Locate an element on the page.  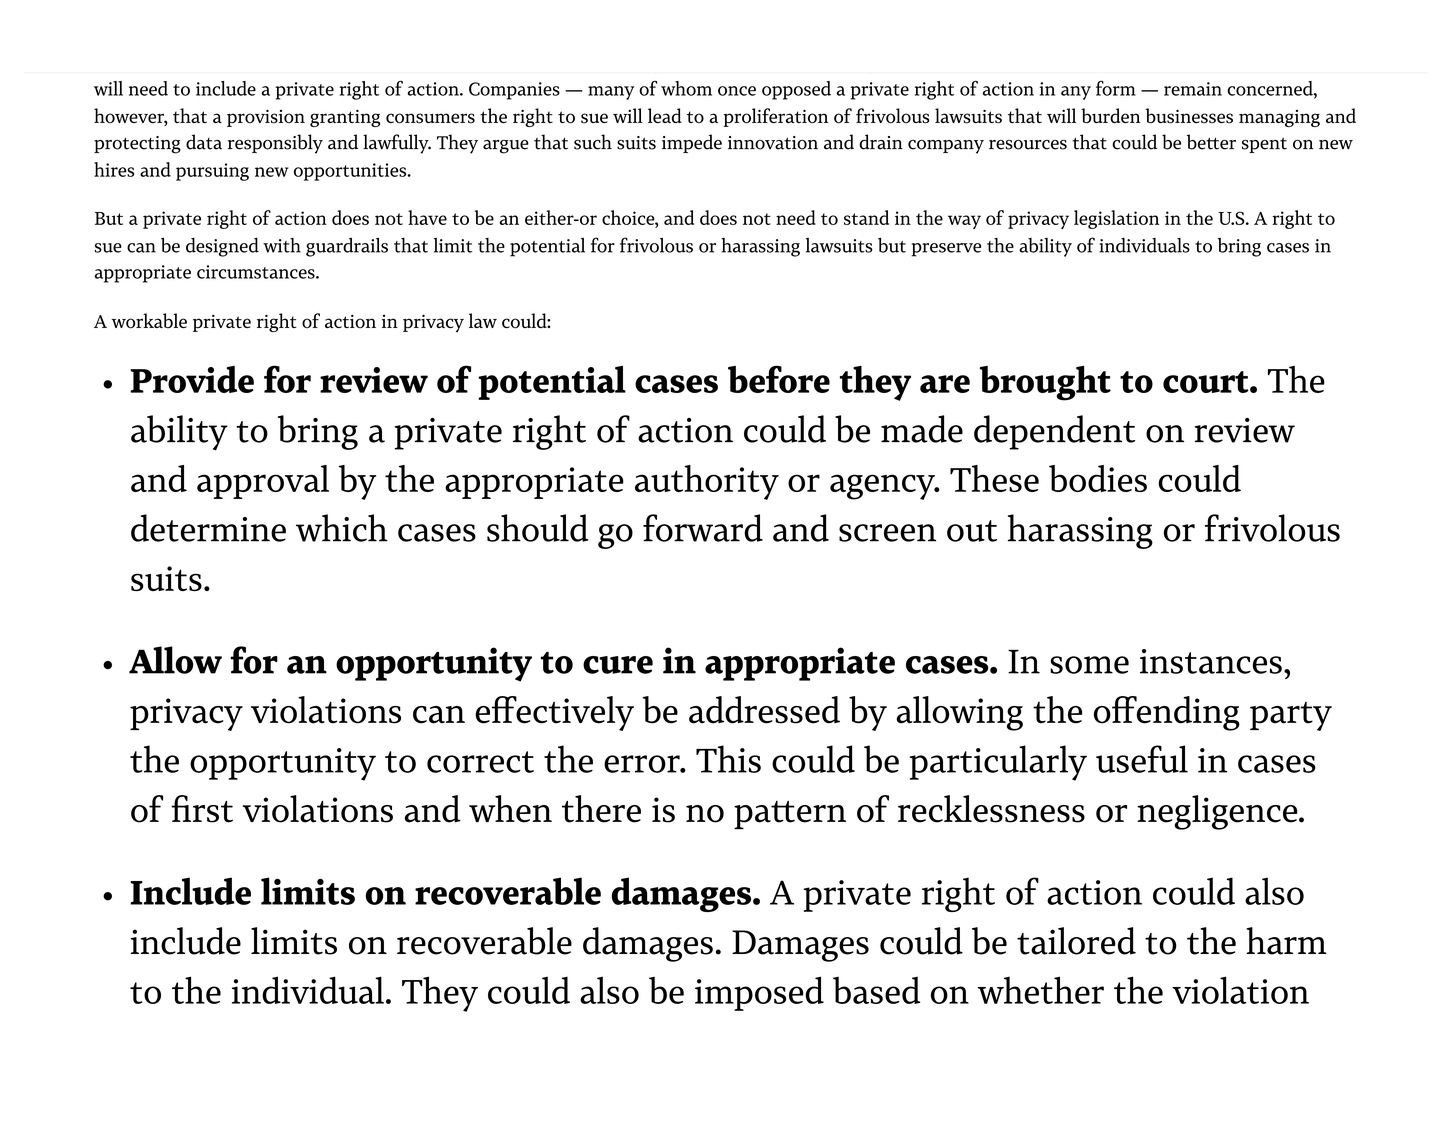
first is located at coordinates (202, 809).
